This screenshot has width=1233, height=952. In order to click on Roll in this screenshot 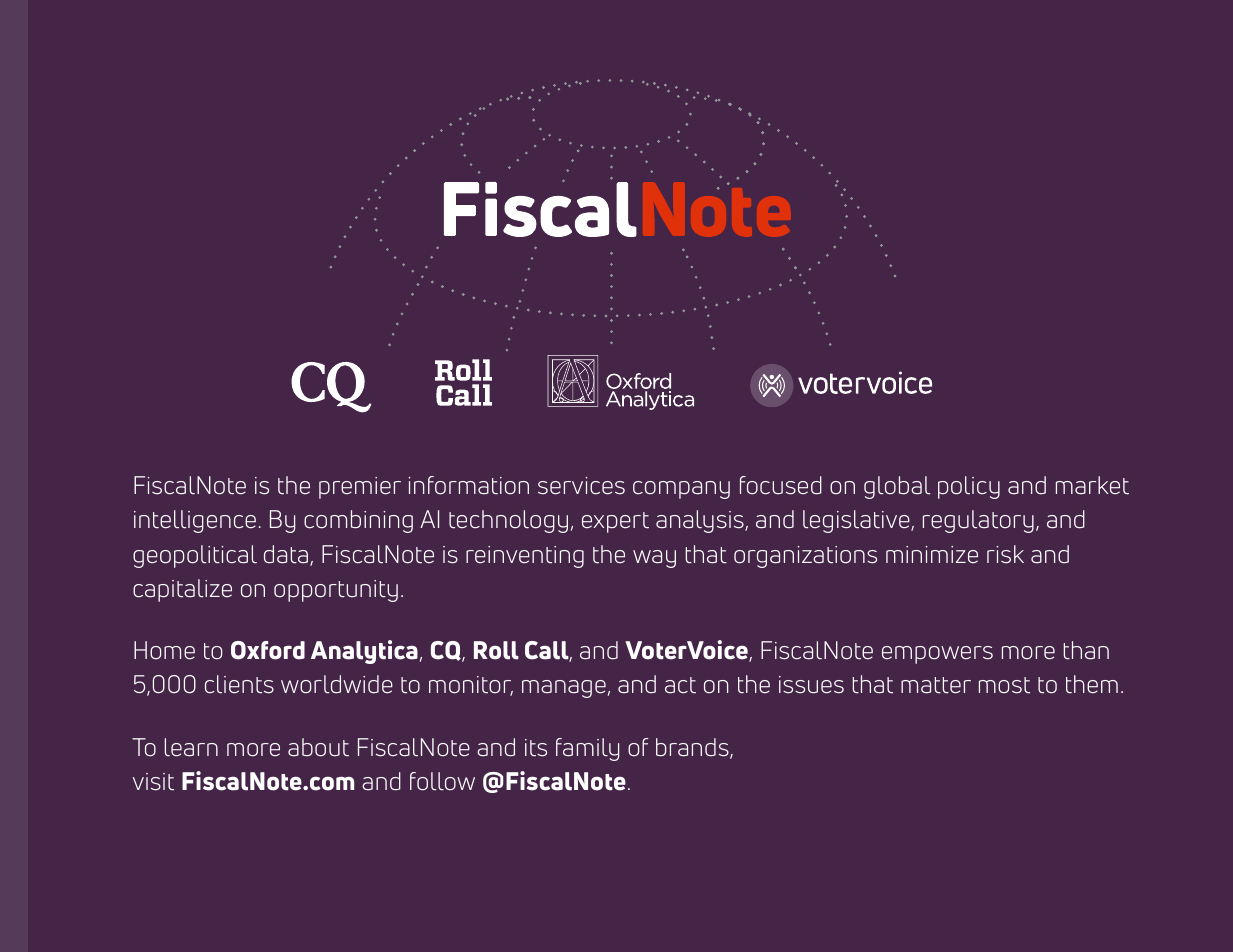, I will do `click(496, 650)`.
